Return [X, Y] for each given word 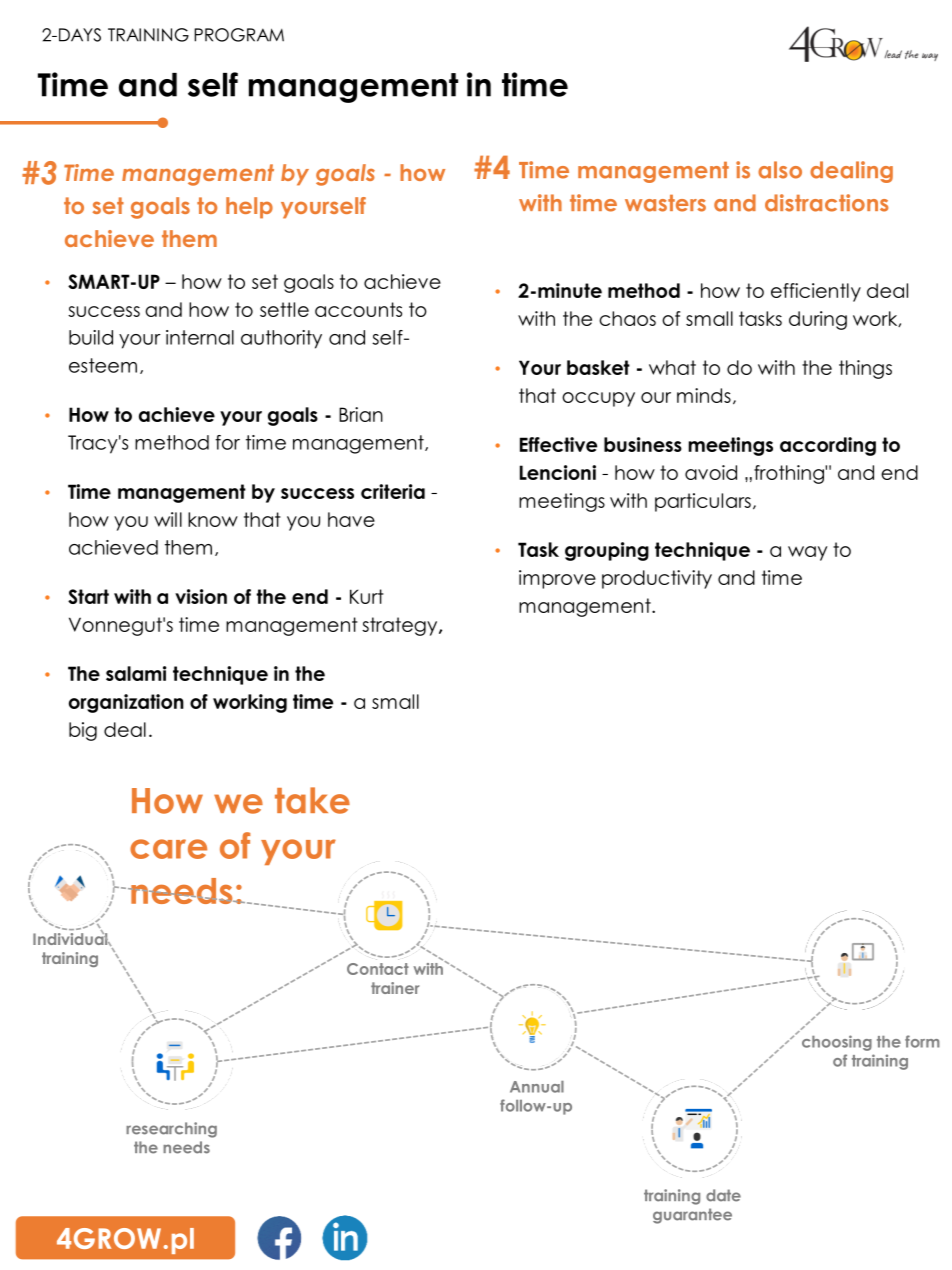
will [168, 519]
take [312, 800]
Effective [558, 444]
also [780, 170]
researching [171, 1130]
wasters [665, 203]
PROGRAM [239, 35]
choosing [837, 1043]
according [828, 446]
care [168, 849]
